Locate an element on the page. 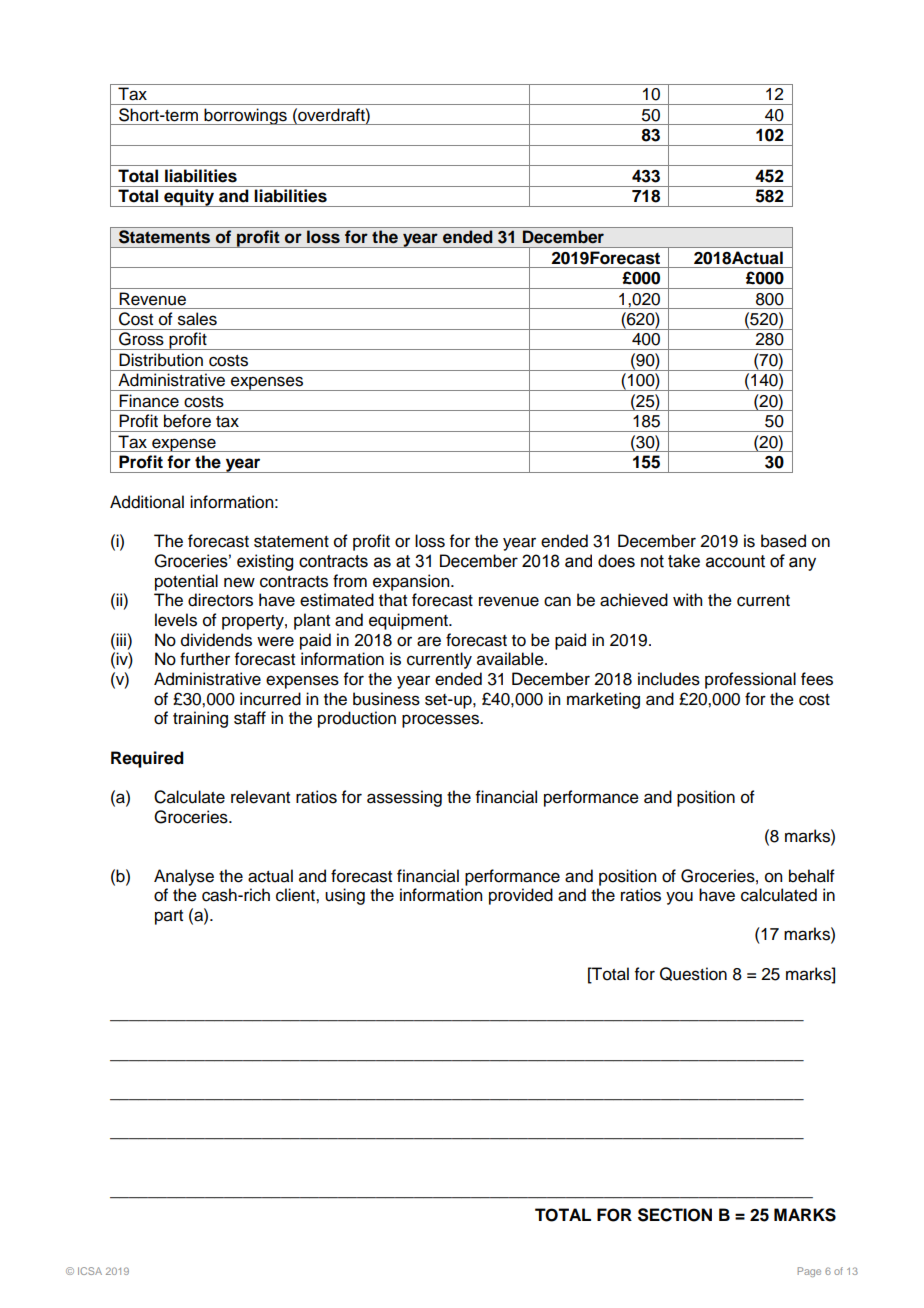  expansion is located at coordinates (412, 582).
